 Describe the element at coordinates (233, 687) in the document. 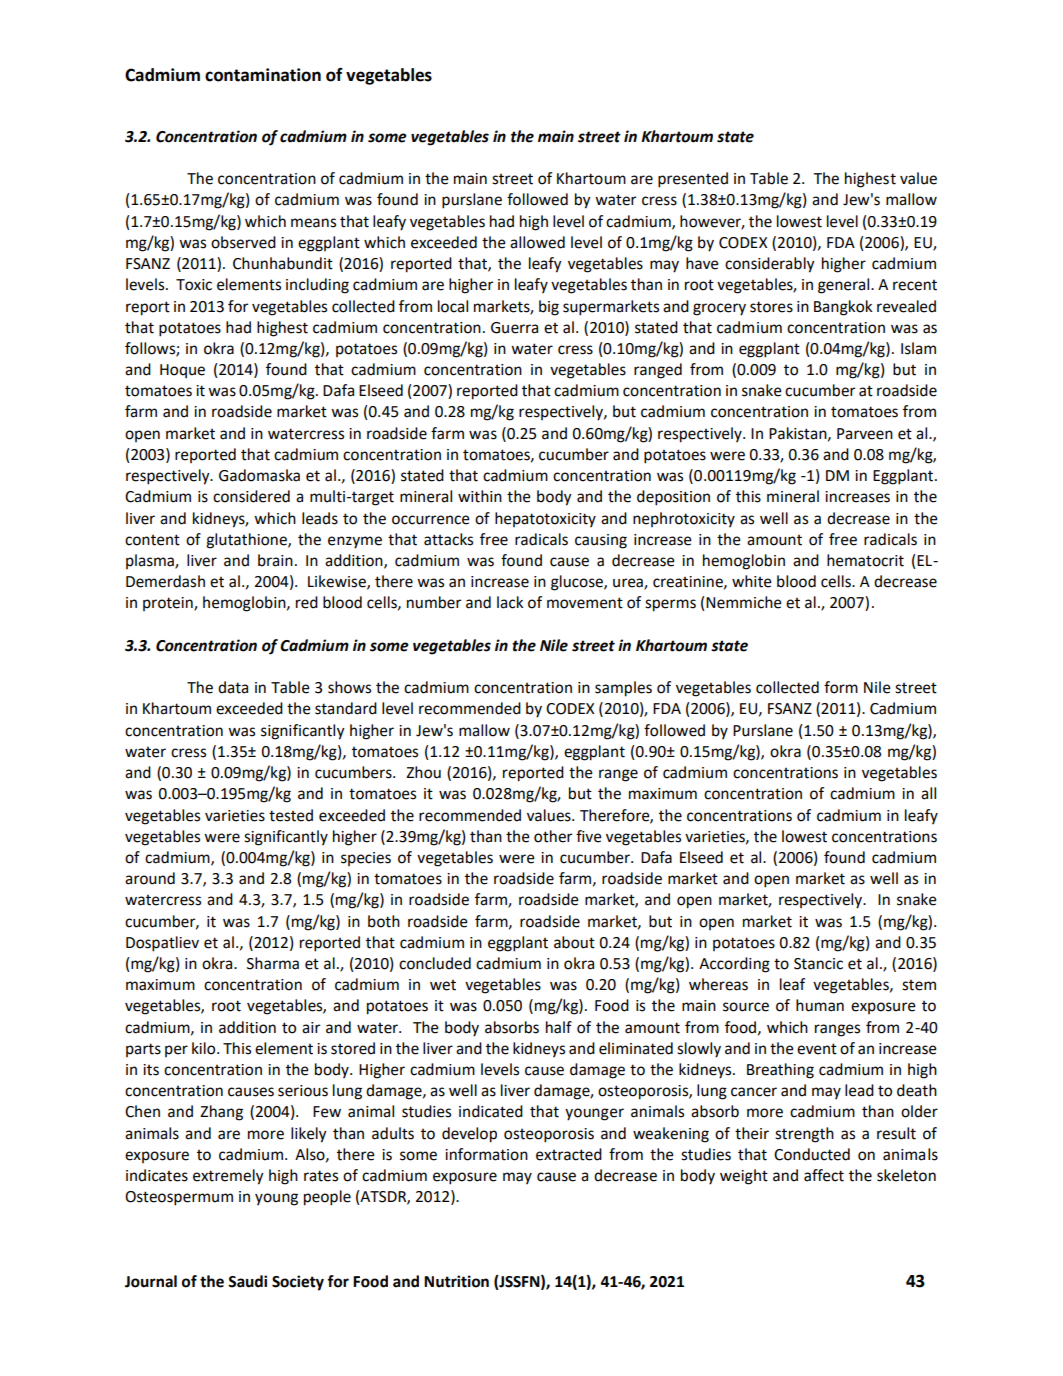

I see `data` at that location.
